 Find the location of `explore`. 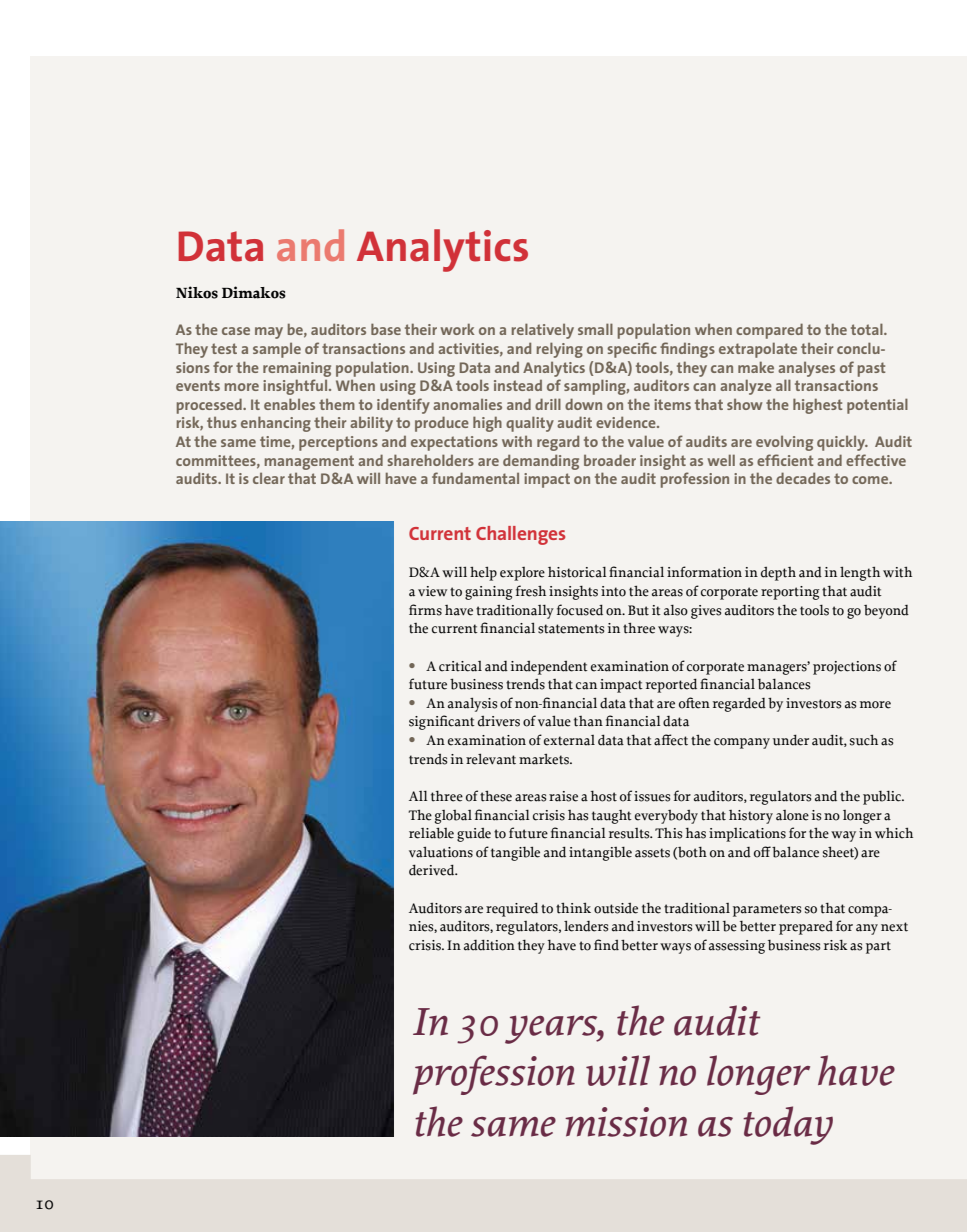

explore is located at coordinates (522, 574).
